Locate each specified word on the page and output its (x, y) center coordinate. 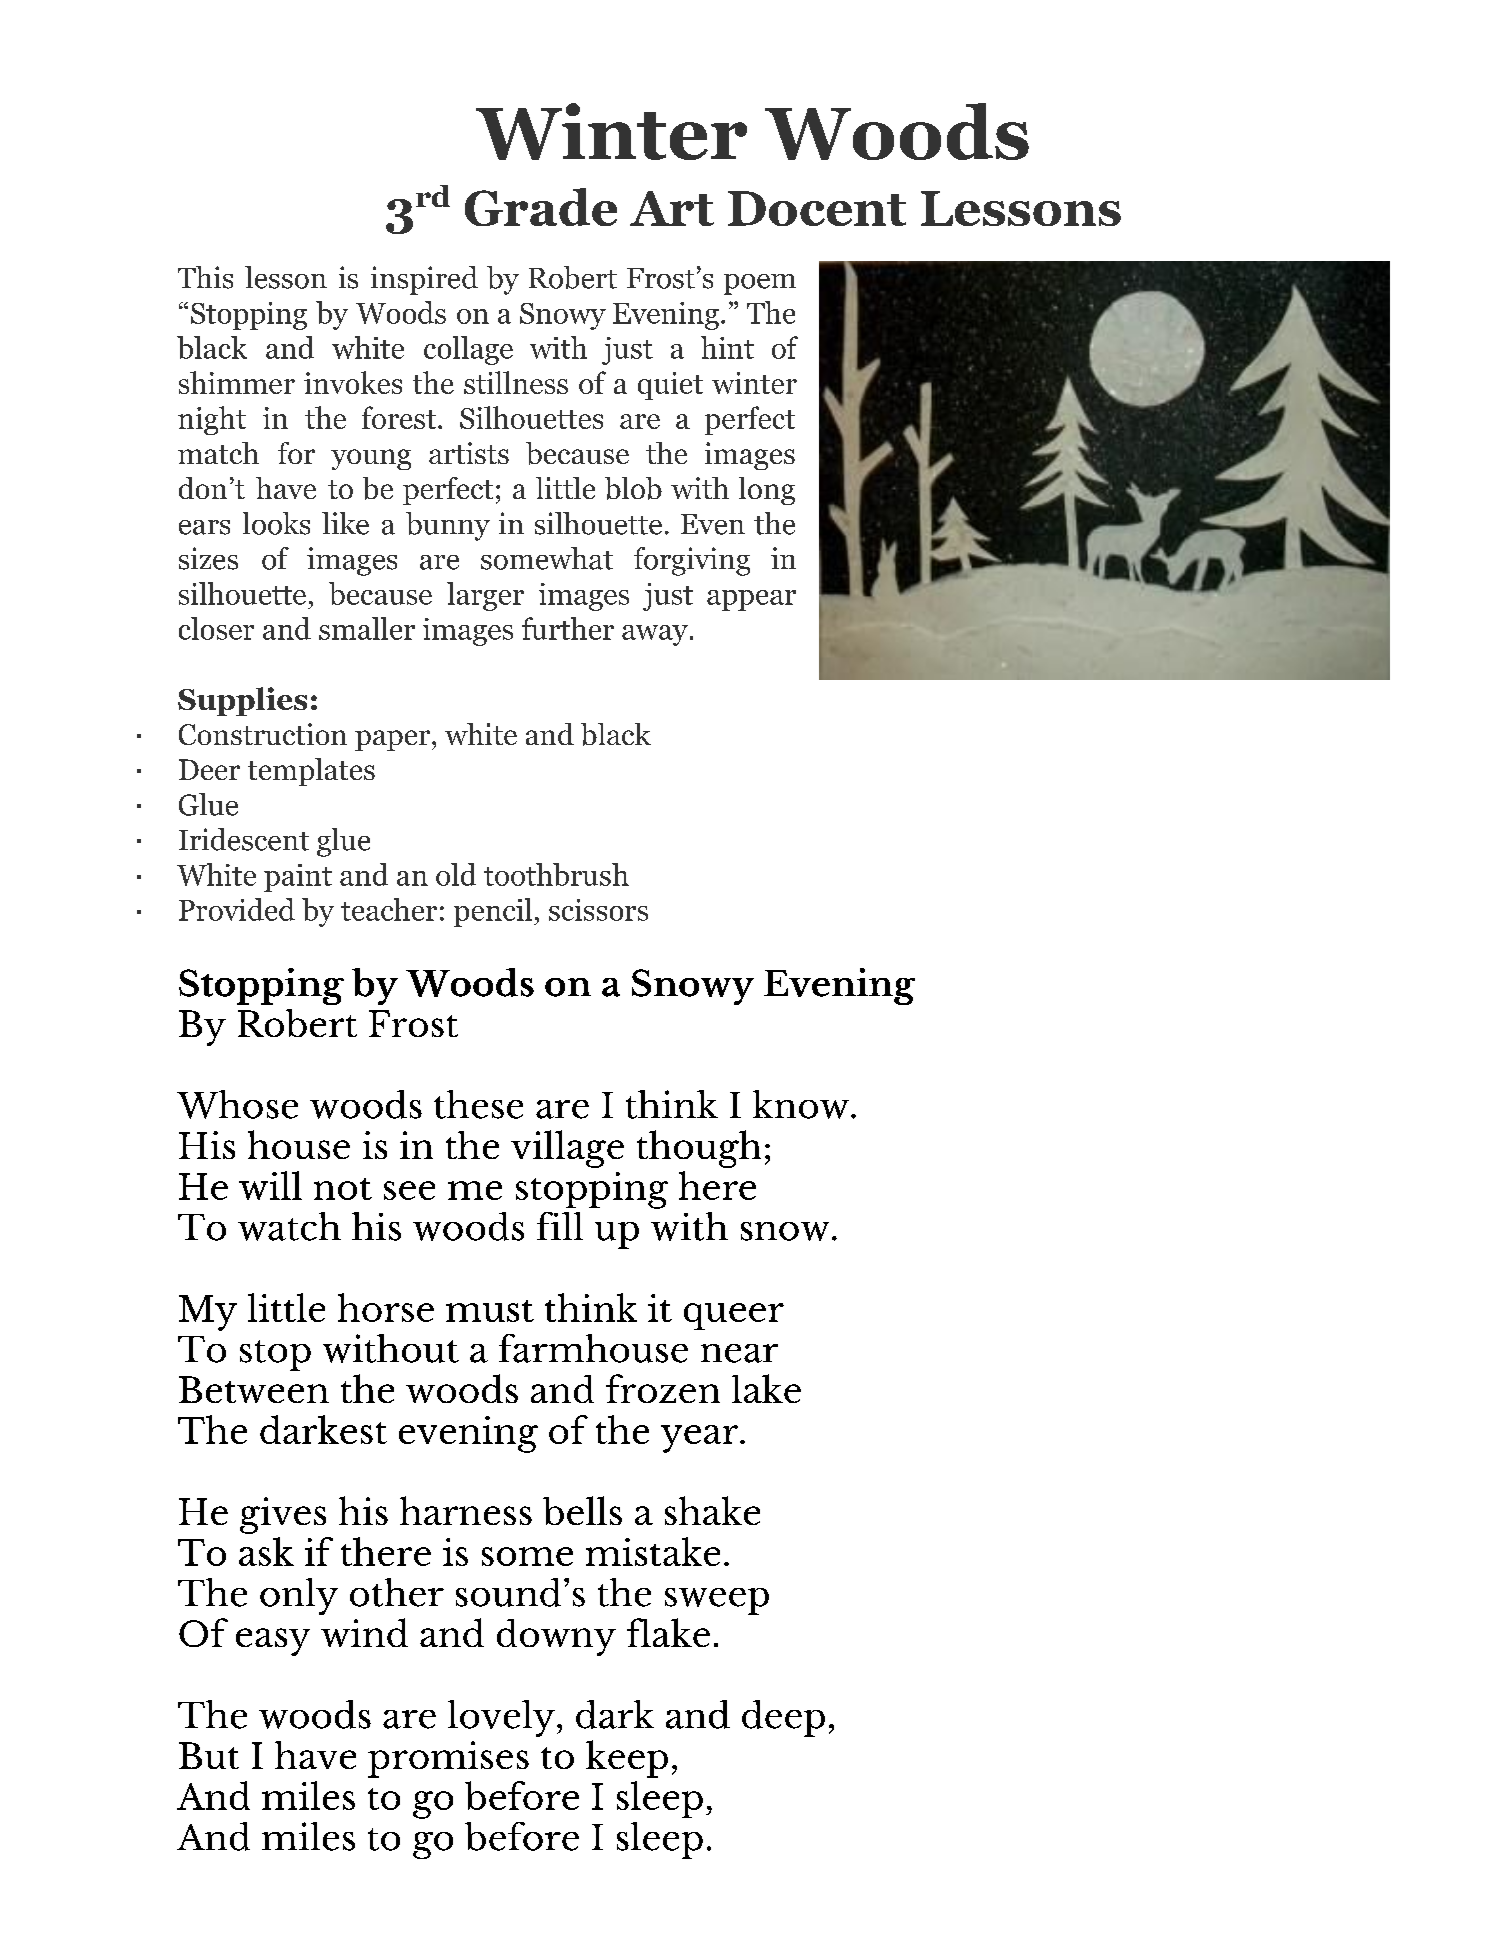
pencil (493, 912)
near (739, 1353)
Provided (237, 909)
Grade (541, 207)
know (801, 1104)
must (490, 1311)
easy (273, 1642)
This (205, 277)
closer (216, 628)
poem (760, 284)
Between (254, 1389)
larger (485, 596)
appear (751, 600)
